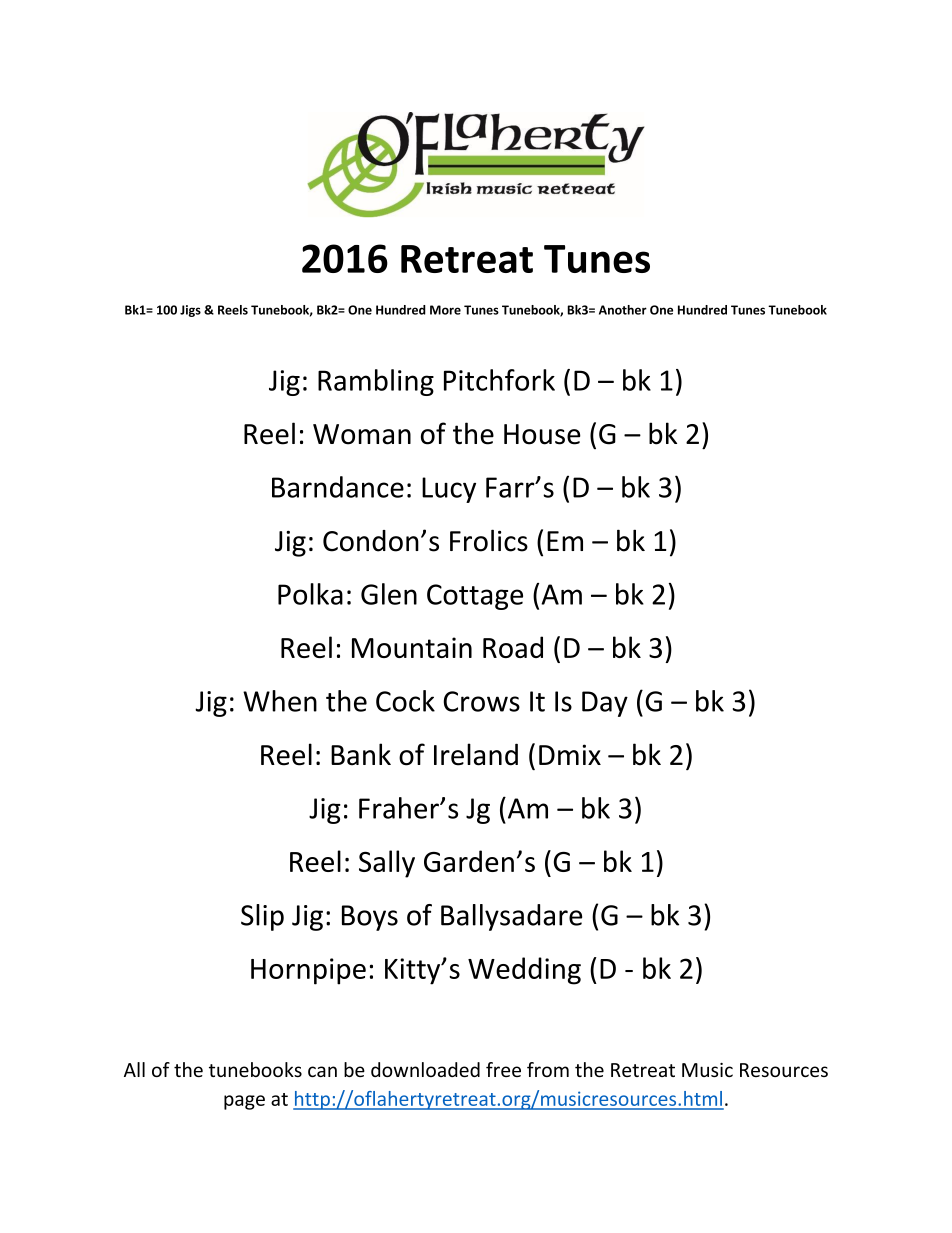  What do you see at coordinates (262, 917) in the screenshot?
I see `Slip` at bounding box center [262, 917].
